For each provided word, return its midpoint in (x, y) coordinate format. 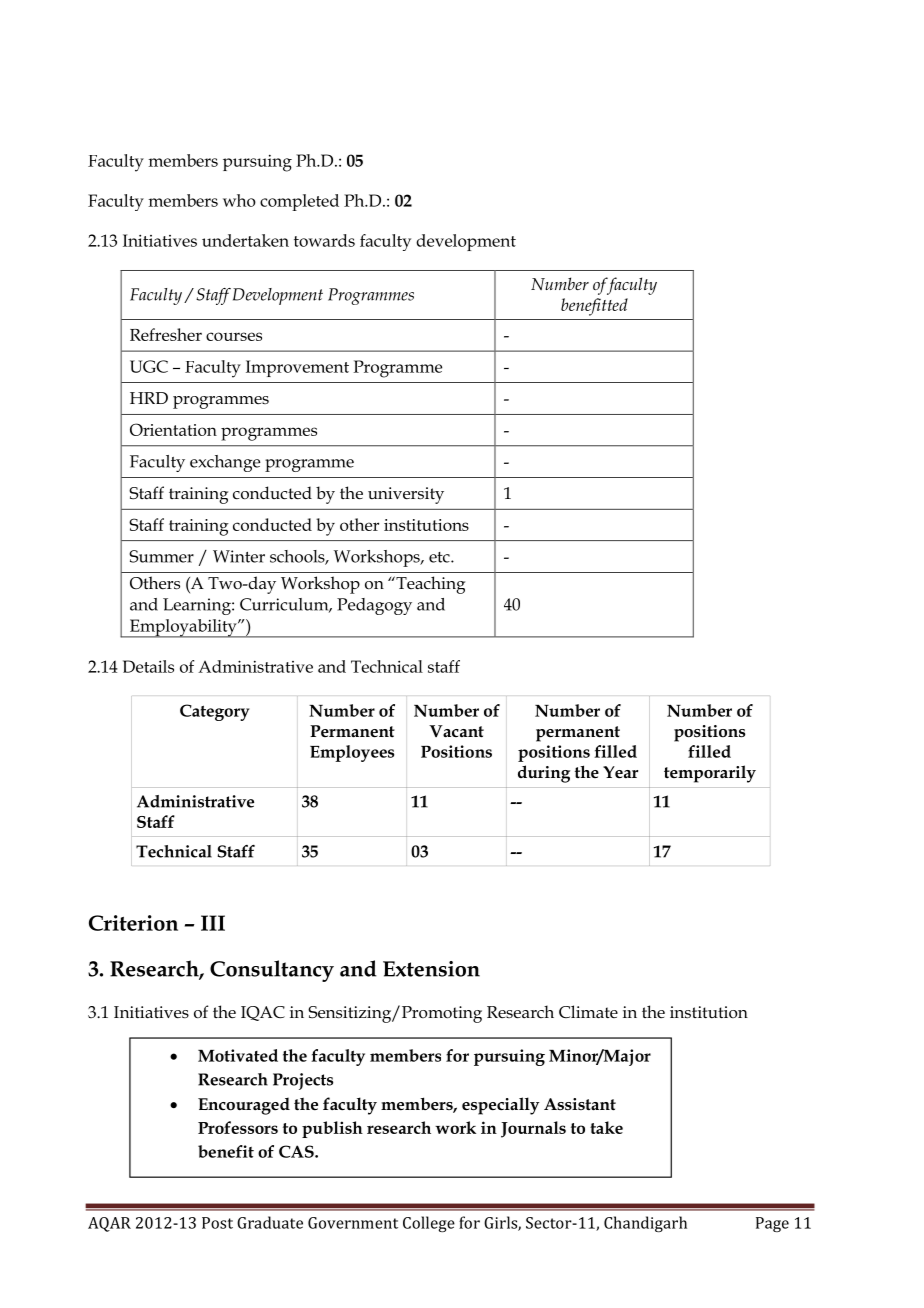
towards (324, 240)
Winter (239, 556)
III (213, 923)
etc (440, 557)
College (429, 1224)
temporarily (710, 774)
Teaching (429, 585)
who (239, 200)
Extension (431, 969)
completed (299, 202)
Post (217, 1223)
